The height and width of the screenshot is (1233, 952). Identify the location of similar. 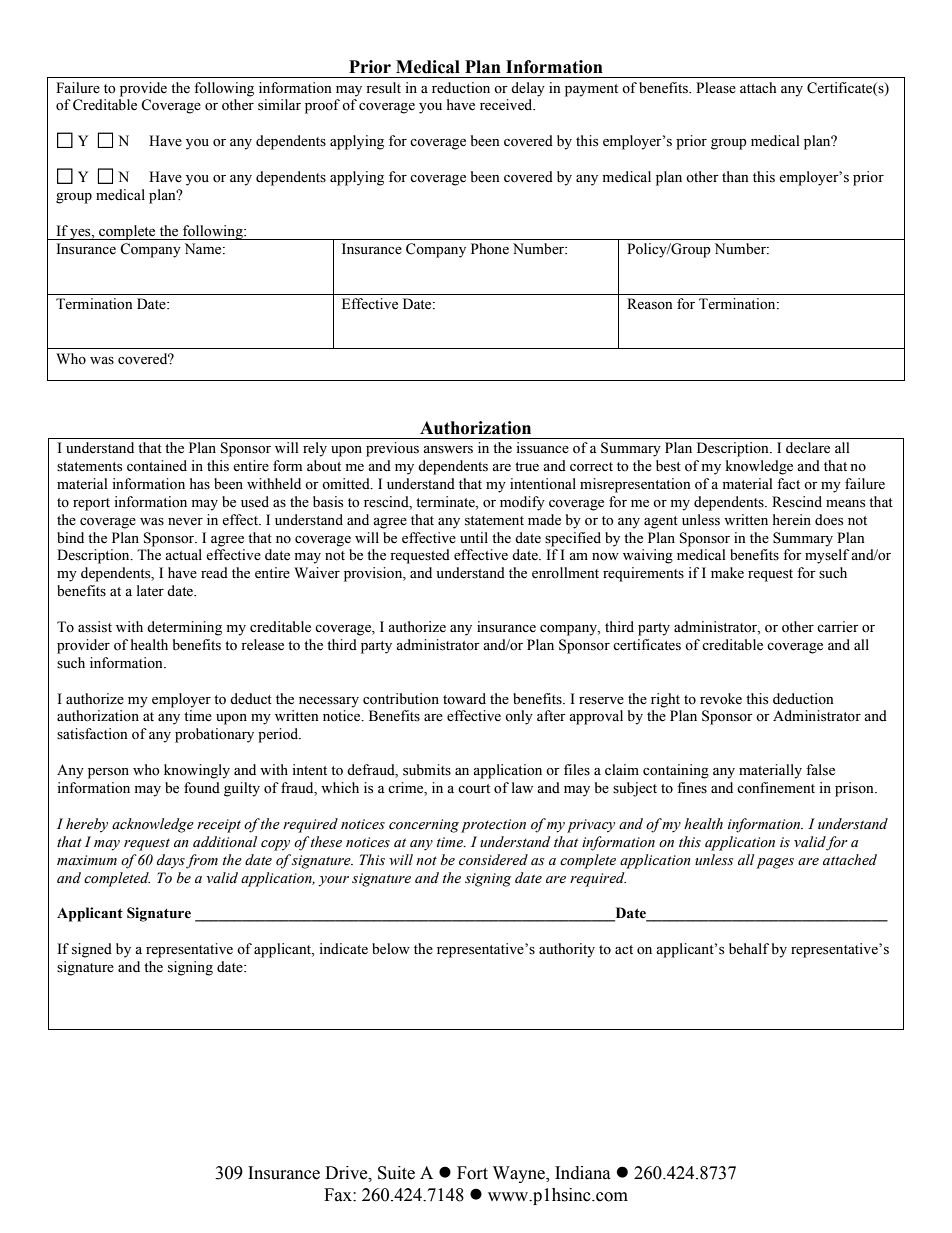
(279, 105).
